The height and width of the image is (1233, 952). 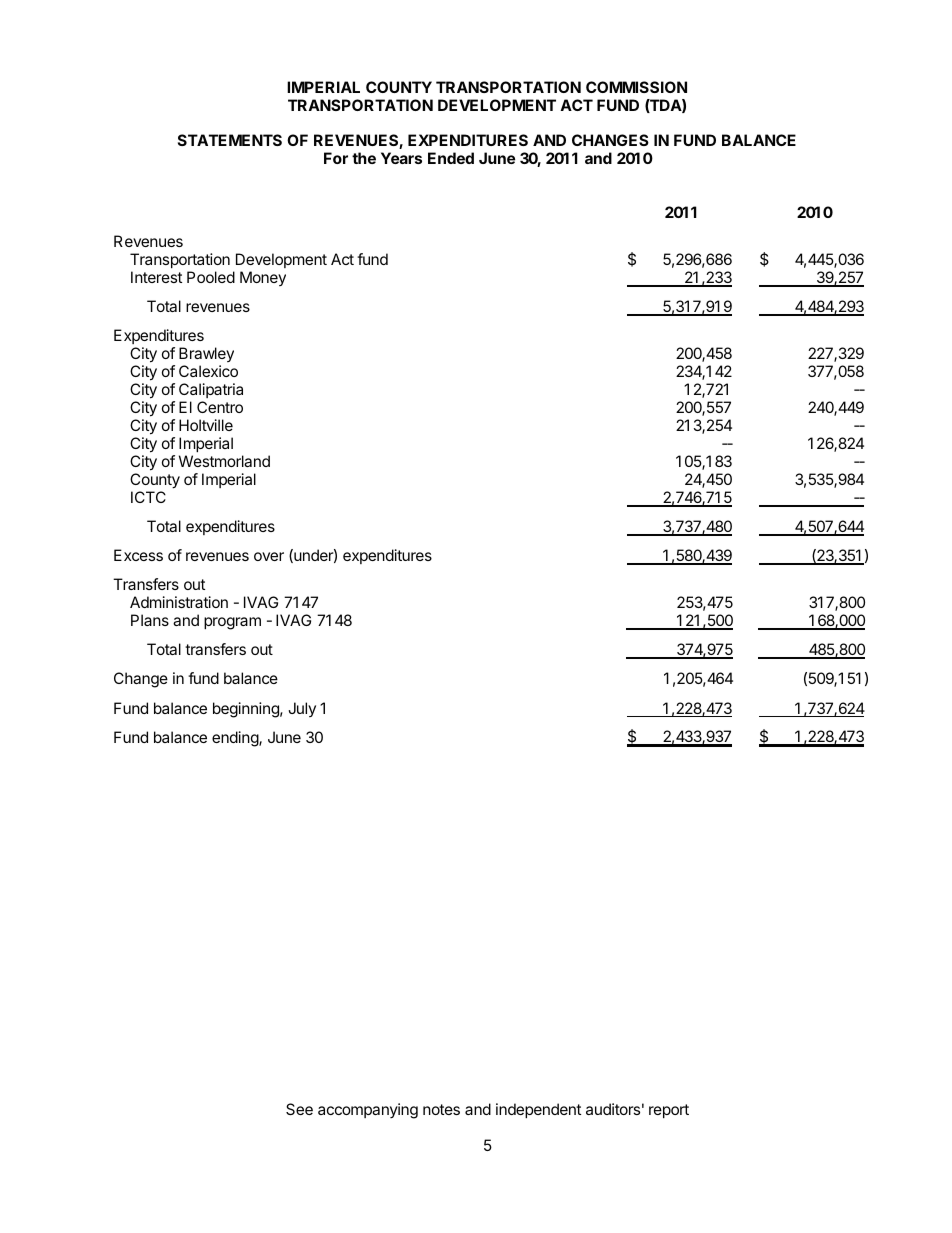 What do you see at coordinates (220, 407) in the image?
I see `Centro` at bounding box center [220, 407].
